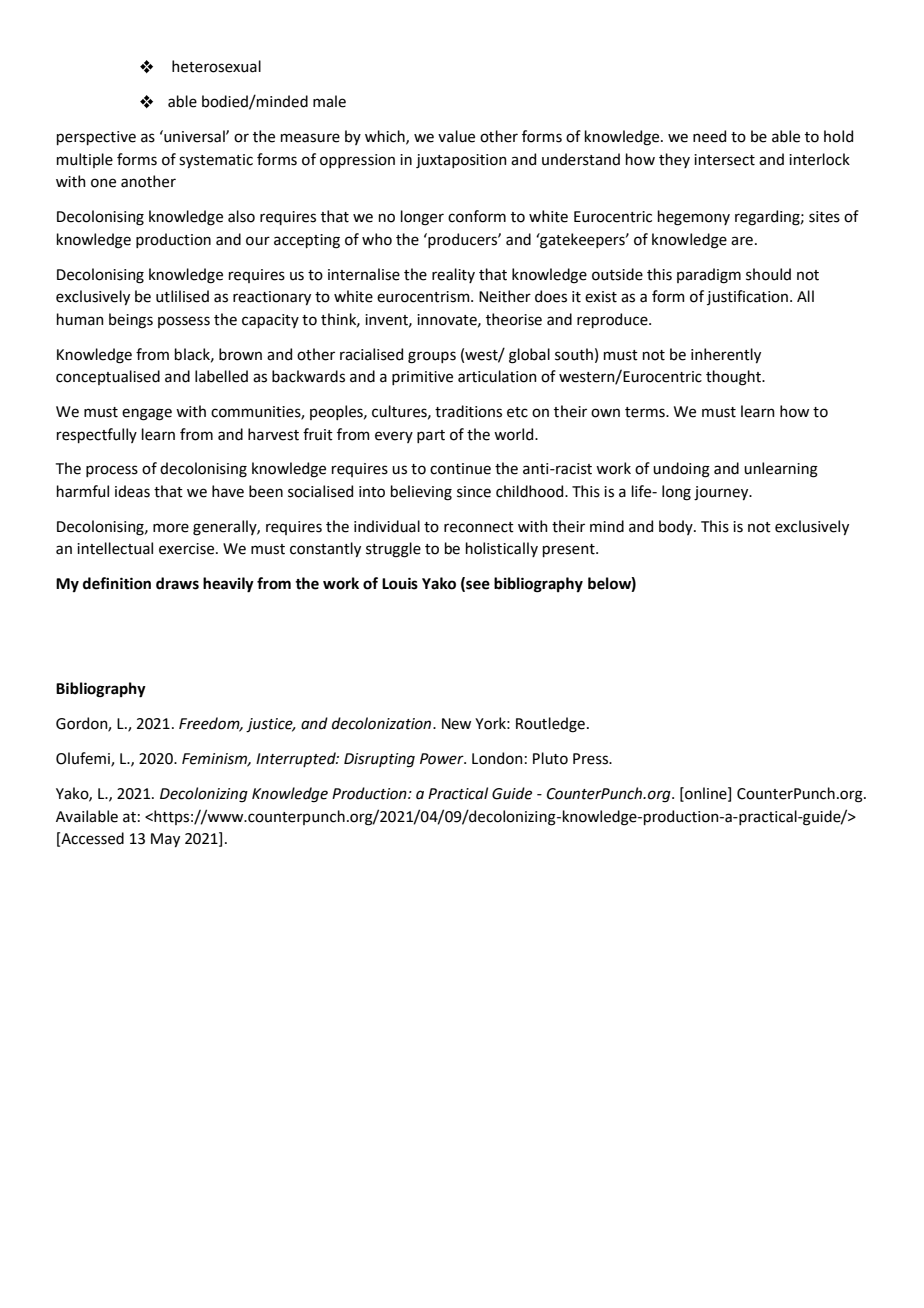 Image resolution: width=924 pixels, height=1308 pixels. What do you see at coordinates (456, 136) in the page?
I see `value` at bounding box center [456, 136].
